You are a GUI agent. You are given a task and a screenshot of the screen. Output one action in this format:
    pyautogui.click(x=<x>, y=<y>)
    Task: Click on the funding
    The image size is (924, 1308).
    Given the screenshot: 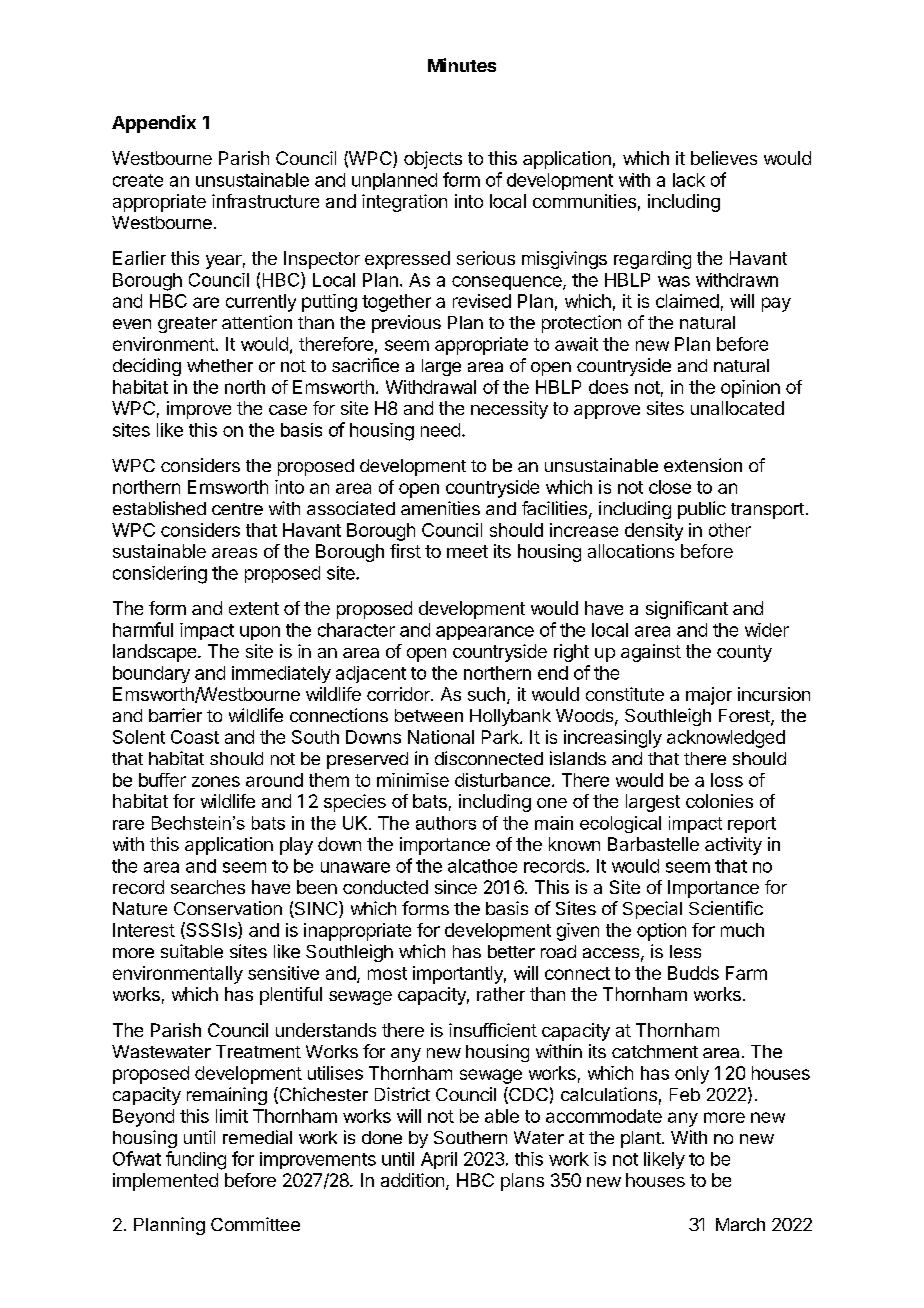 What is the action you would take?
    pyautogui.click(x=196, y=1160)
